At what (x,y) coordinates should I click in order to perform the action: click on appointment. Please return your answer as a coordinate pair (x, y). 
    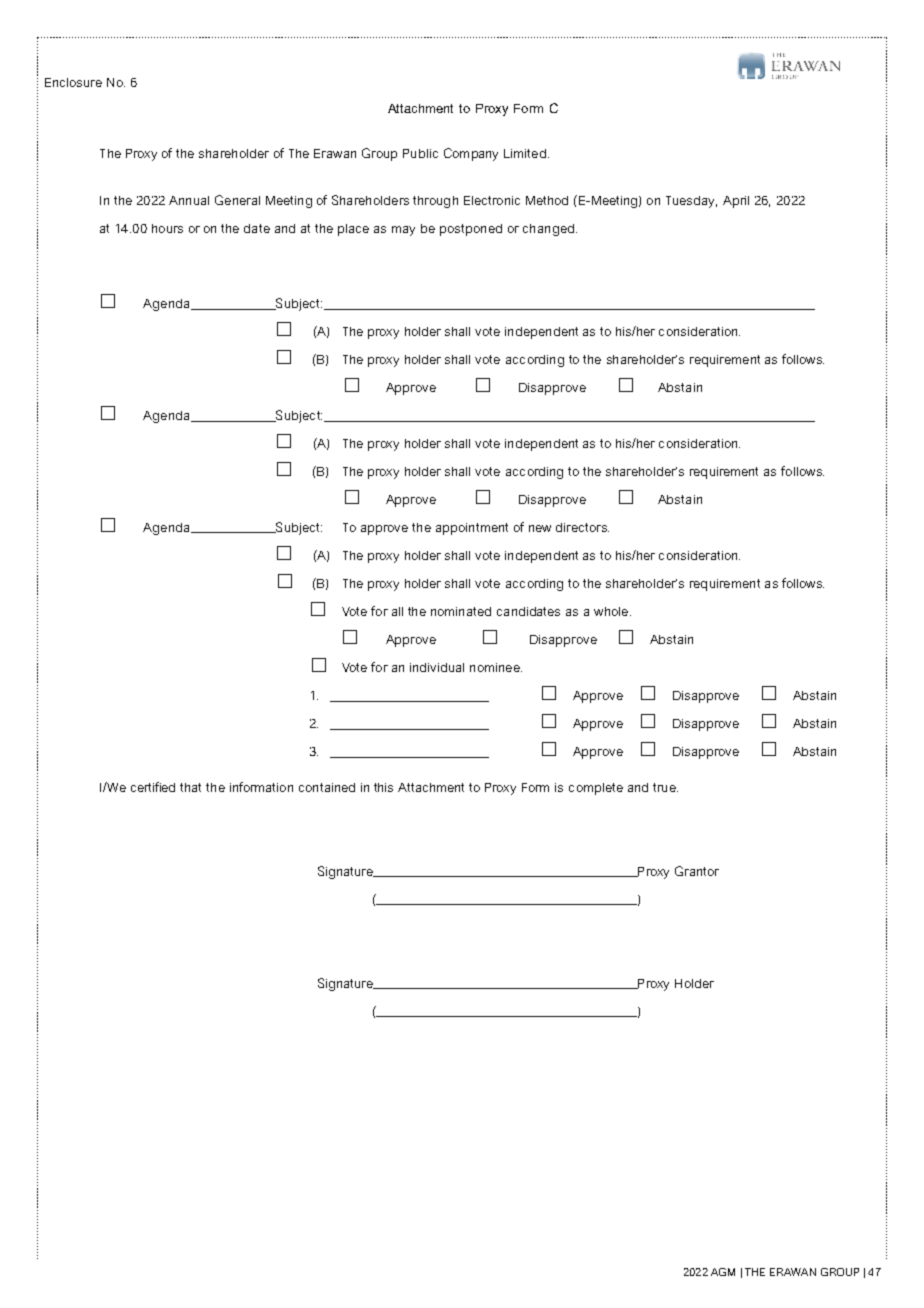
    Looking at the image, I should click on (472, 529).
